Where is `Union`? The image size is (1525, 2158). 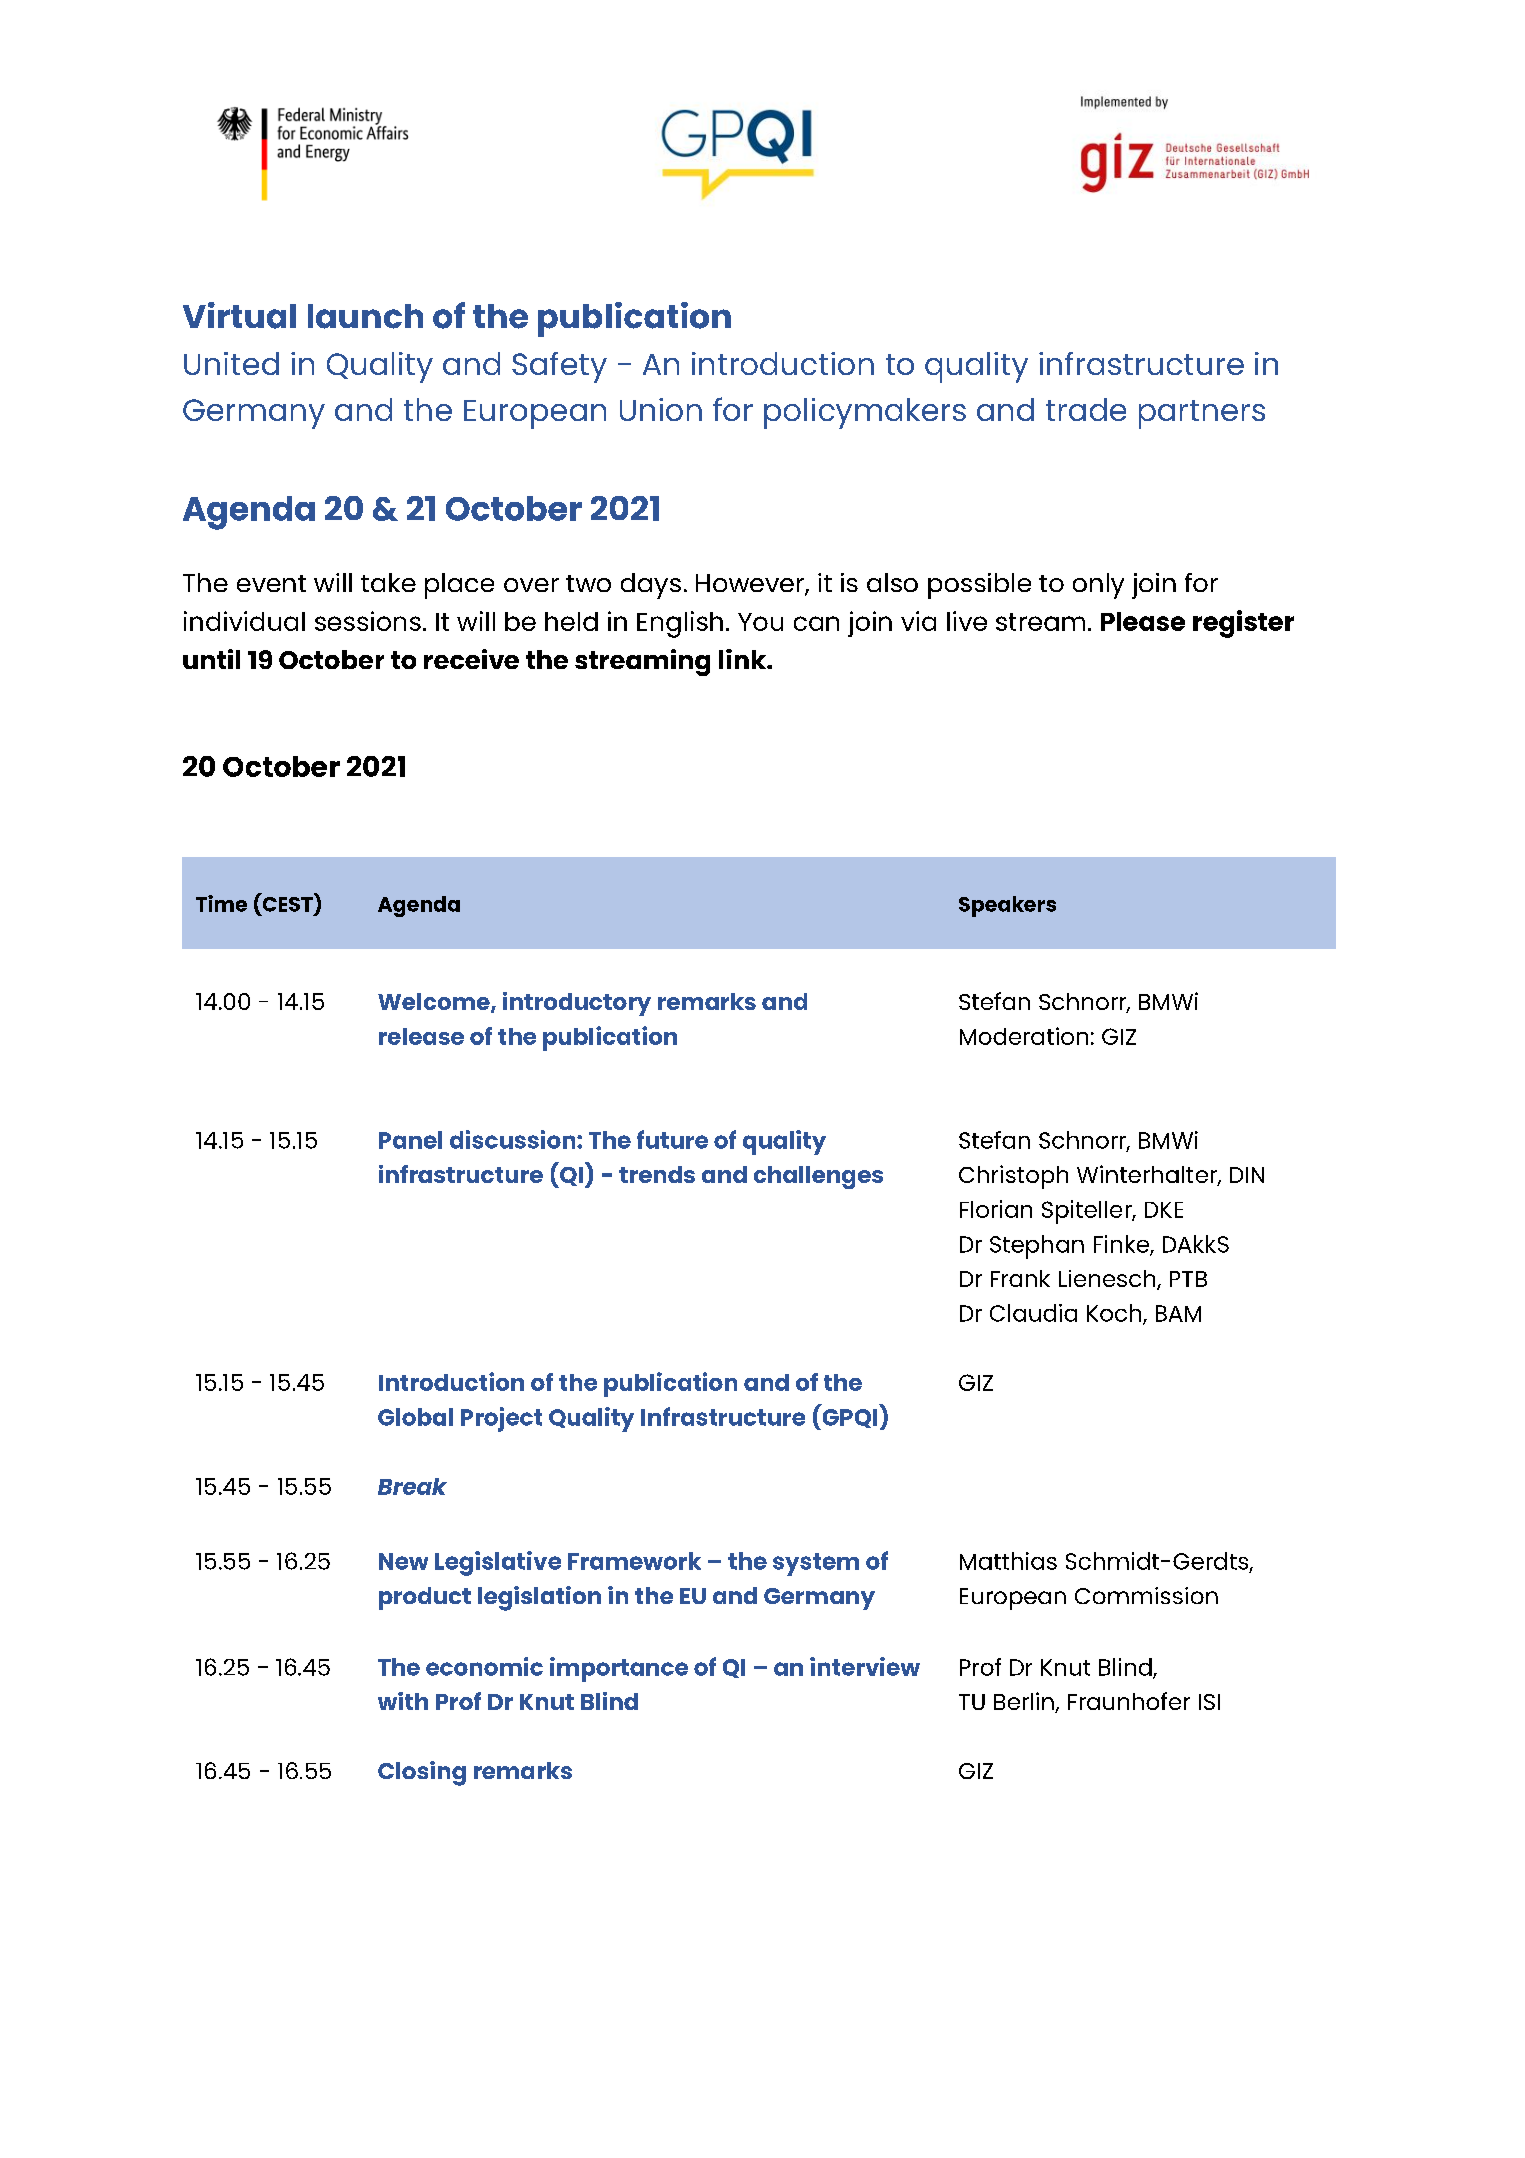 Union is located at coordinates (661, 409).
